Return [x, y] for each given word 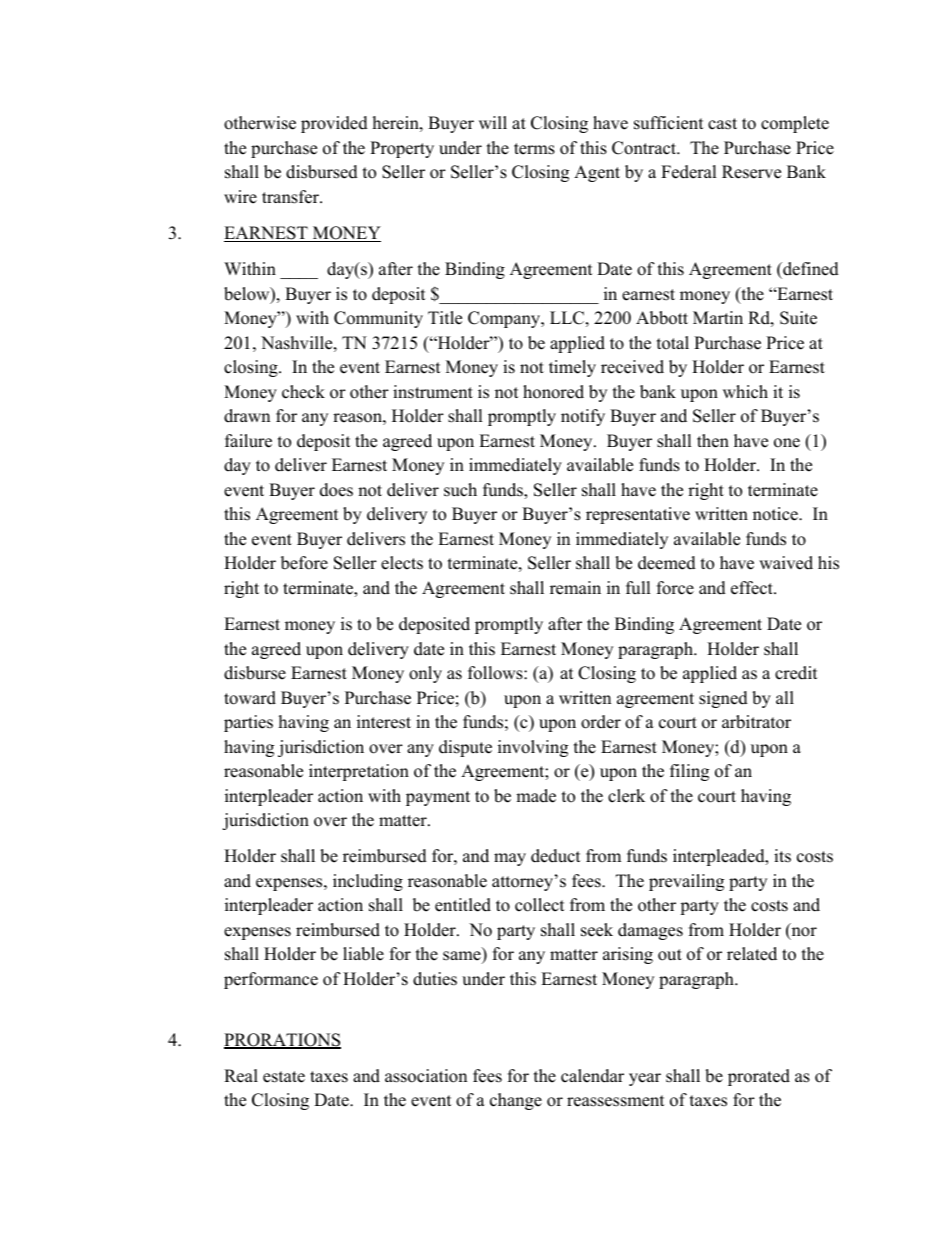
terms [534, 149]
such [460, 490]
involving [533, 748]
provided [334, 124]
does [336, 490]
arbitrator [756, 722]
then [713, 441]
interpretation [359, 772]
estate [284, 1077]
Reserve [751, 172]
